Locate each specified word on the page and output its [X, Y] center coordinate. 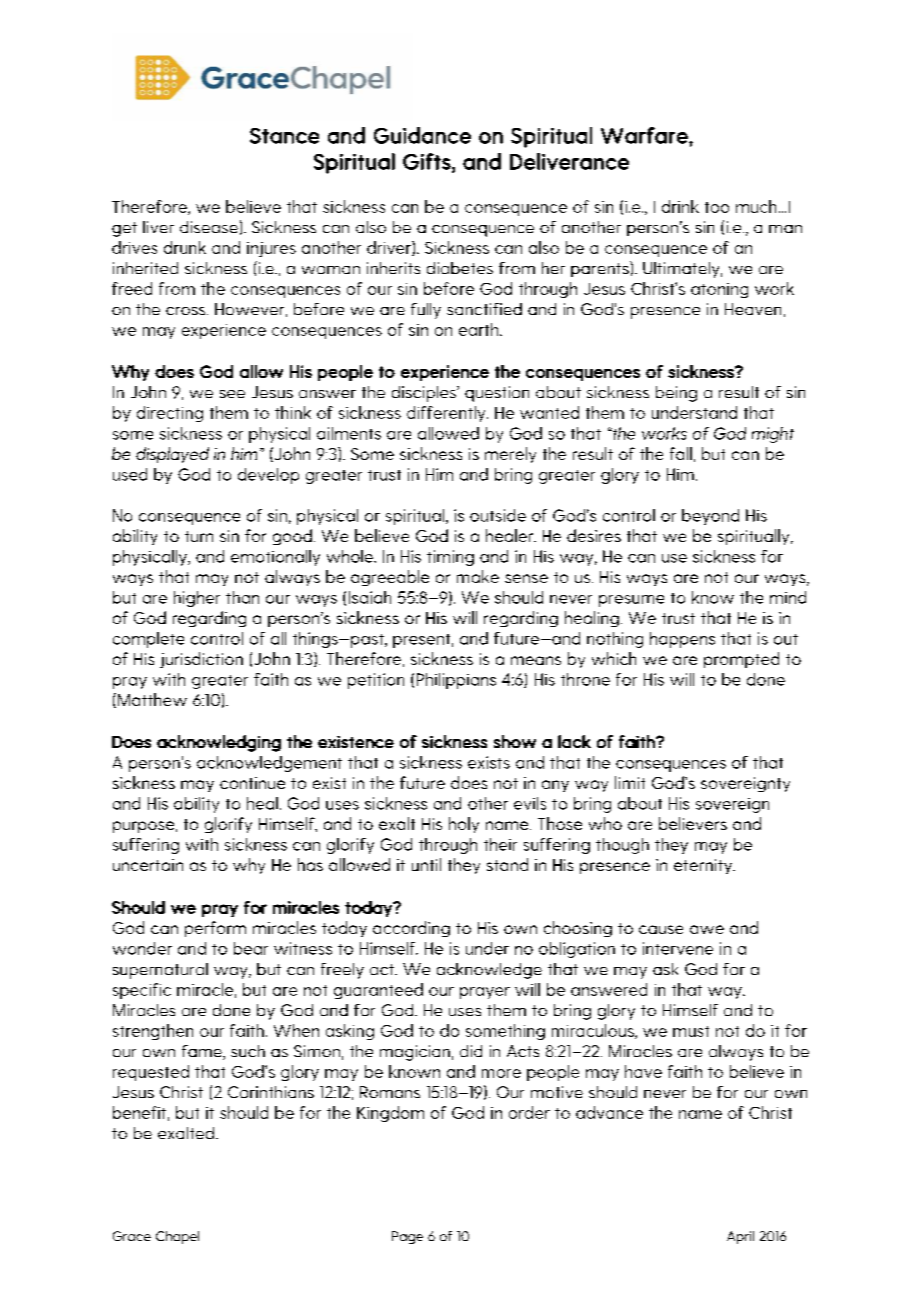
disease [209, 227]
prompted [741, 660]
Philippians [456, 681]
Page [407, 1237]
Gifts [428, 162]
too [717, 207]
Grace [132, 1236]
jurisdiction [201, 660]
